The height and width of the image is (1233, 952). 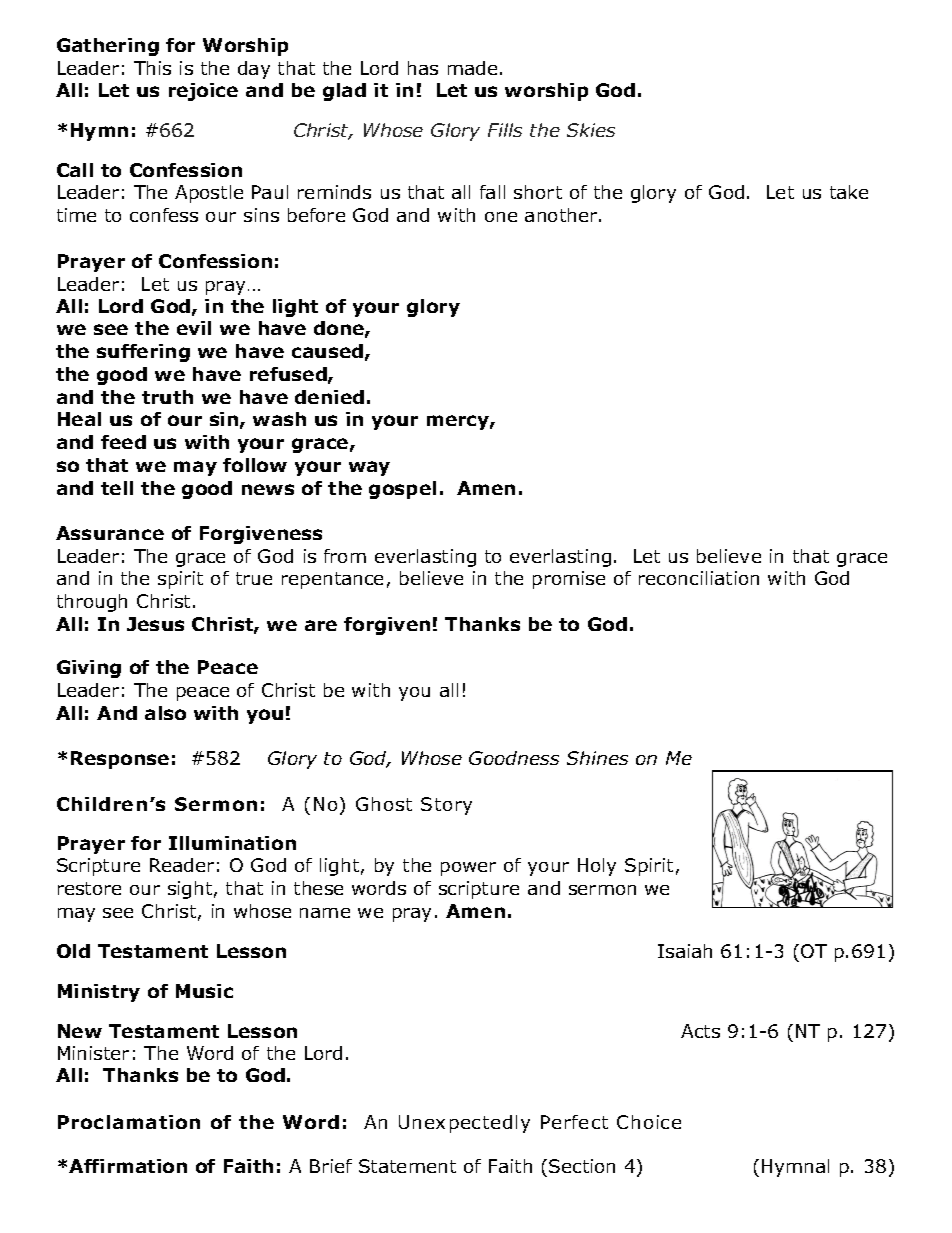 What do you see at coordinates (129, 1122) in the image?
I see `Proclamation` at bounding box center [129, 1122].
